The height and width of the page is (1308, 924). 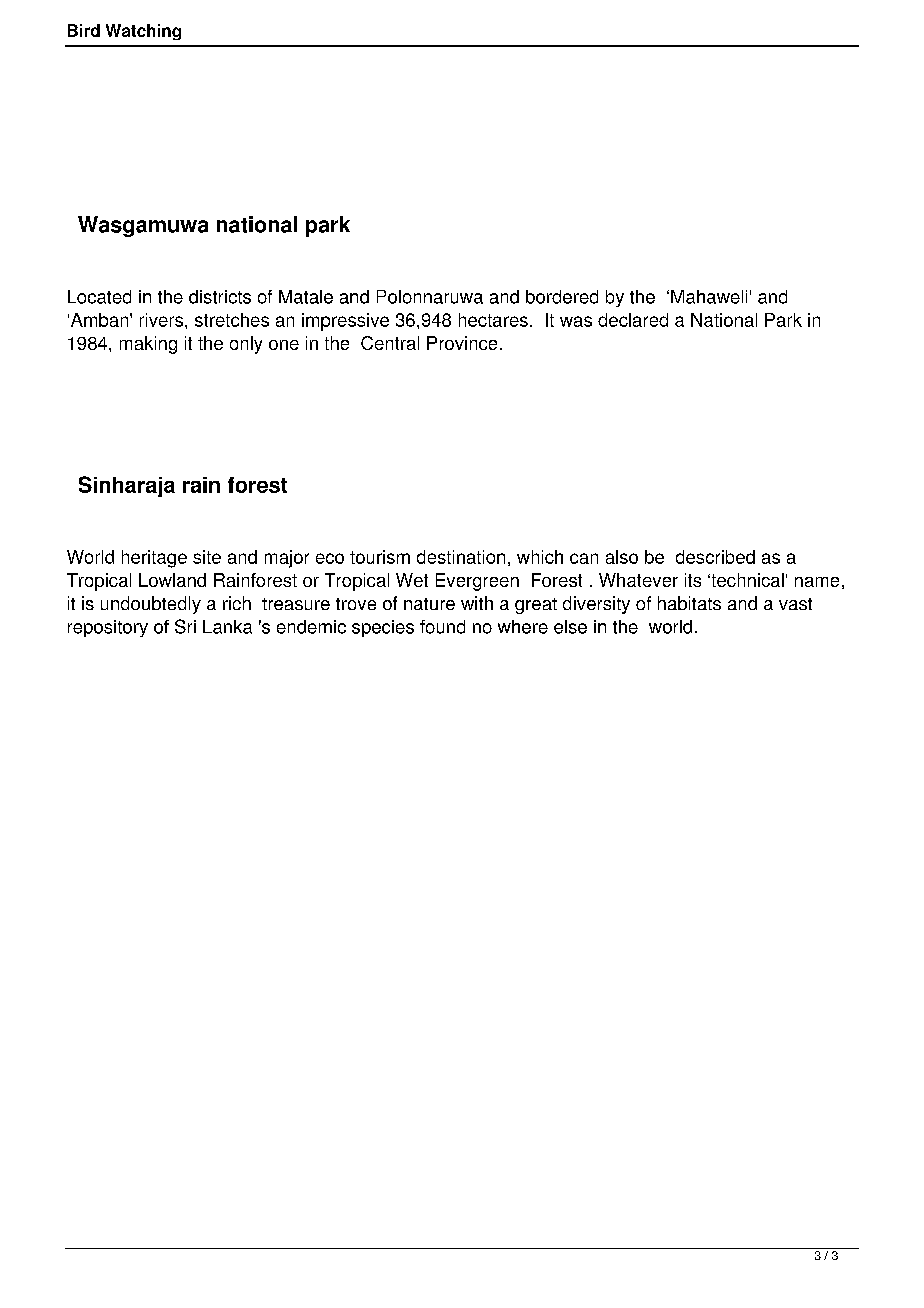 What do you see at coordinates (143, 32) in the page?
I see `Watching` at bounding box center [143, 32].
